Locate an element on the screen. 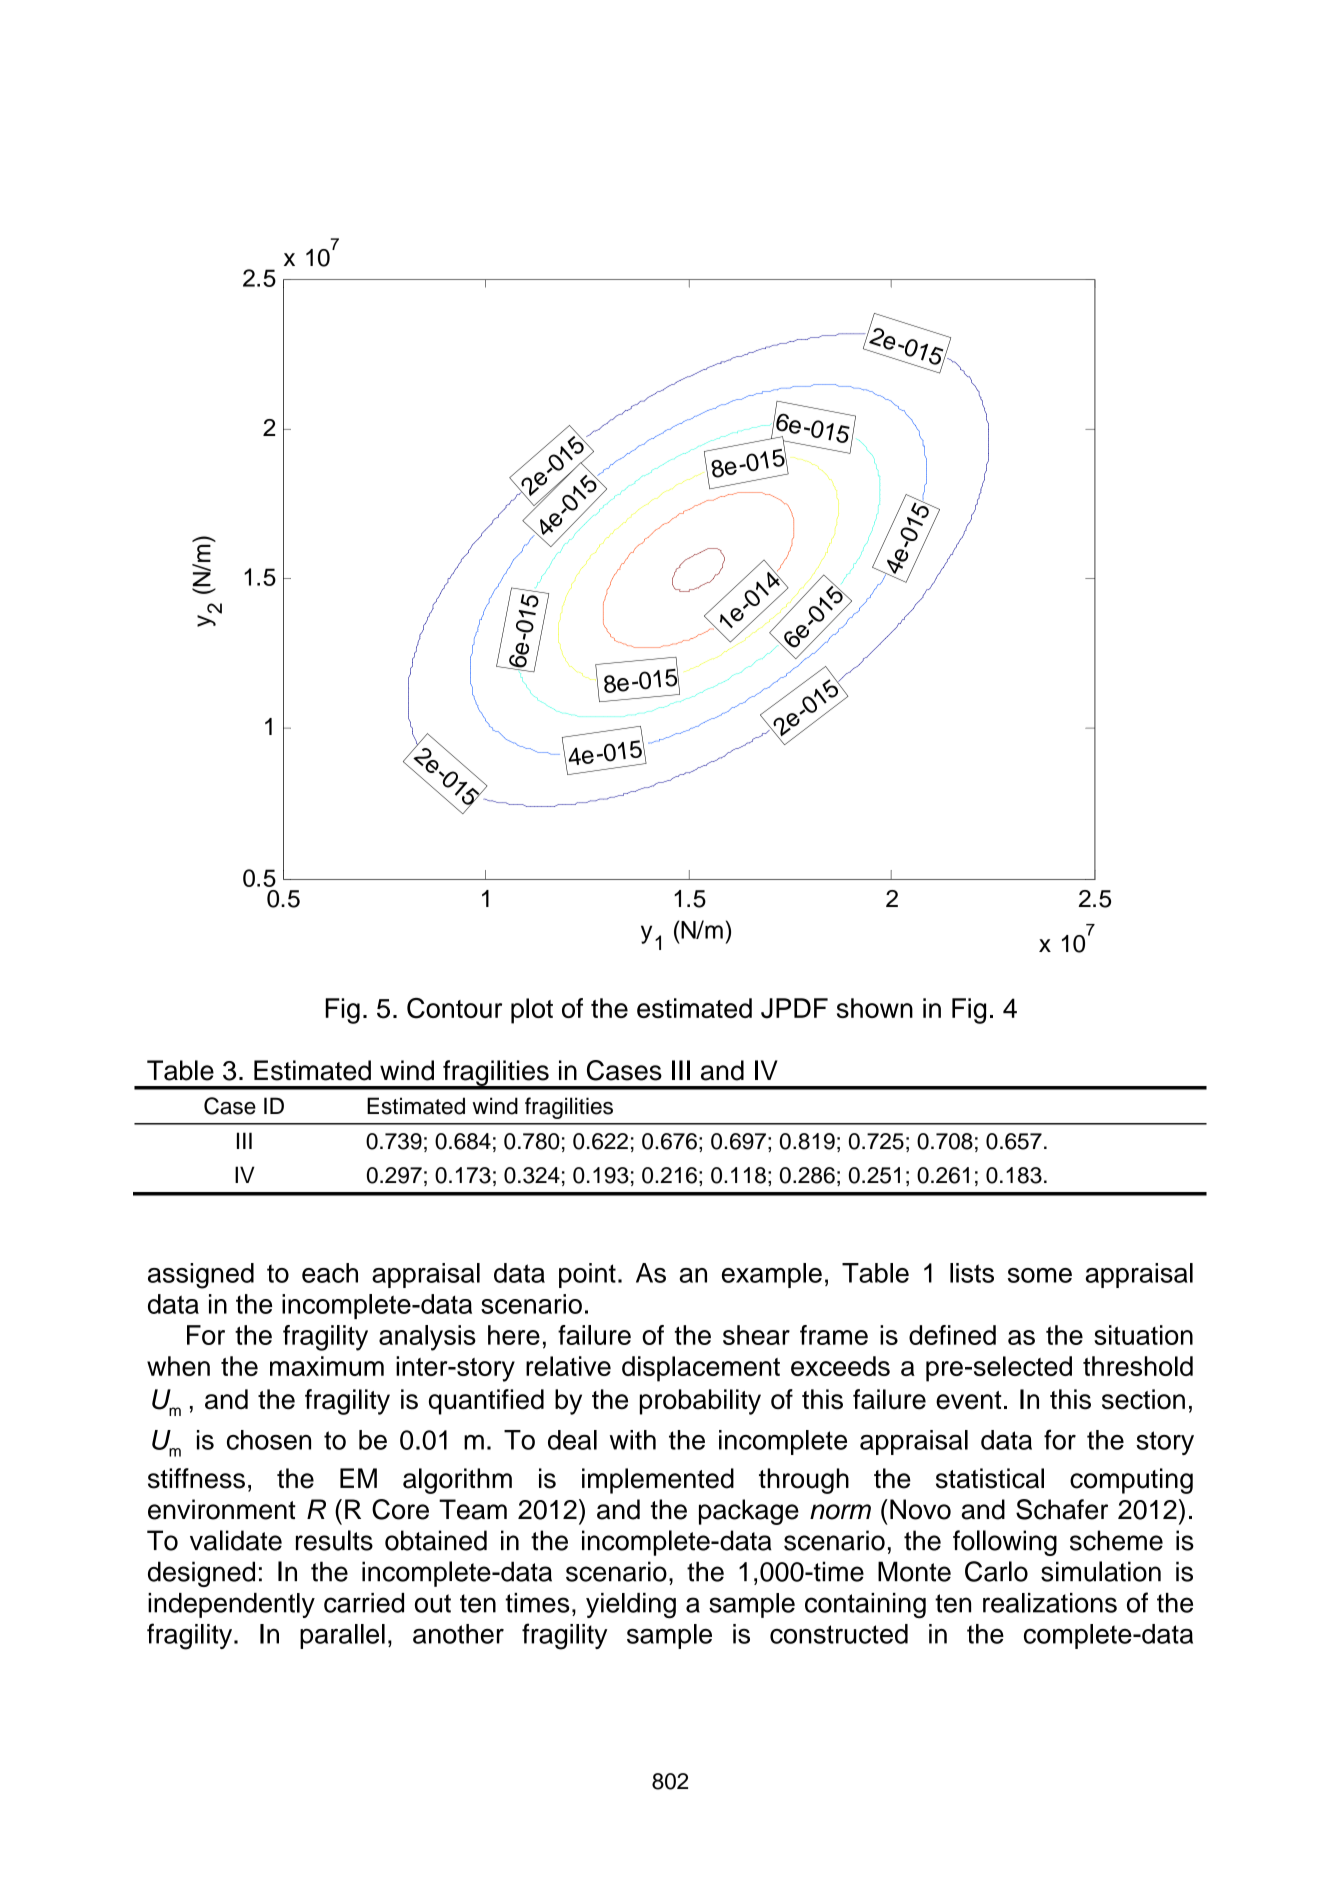 Image resolution: width=1341 pixels, height=1897 pixels. maximum is located at coordinates (327, 1366).
